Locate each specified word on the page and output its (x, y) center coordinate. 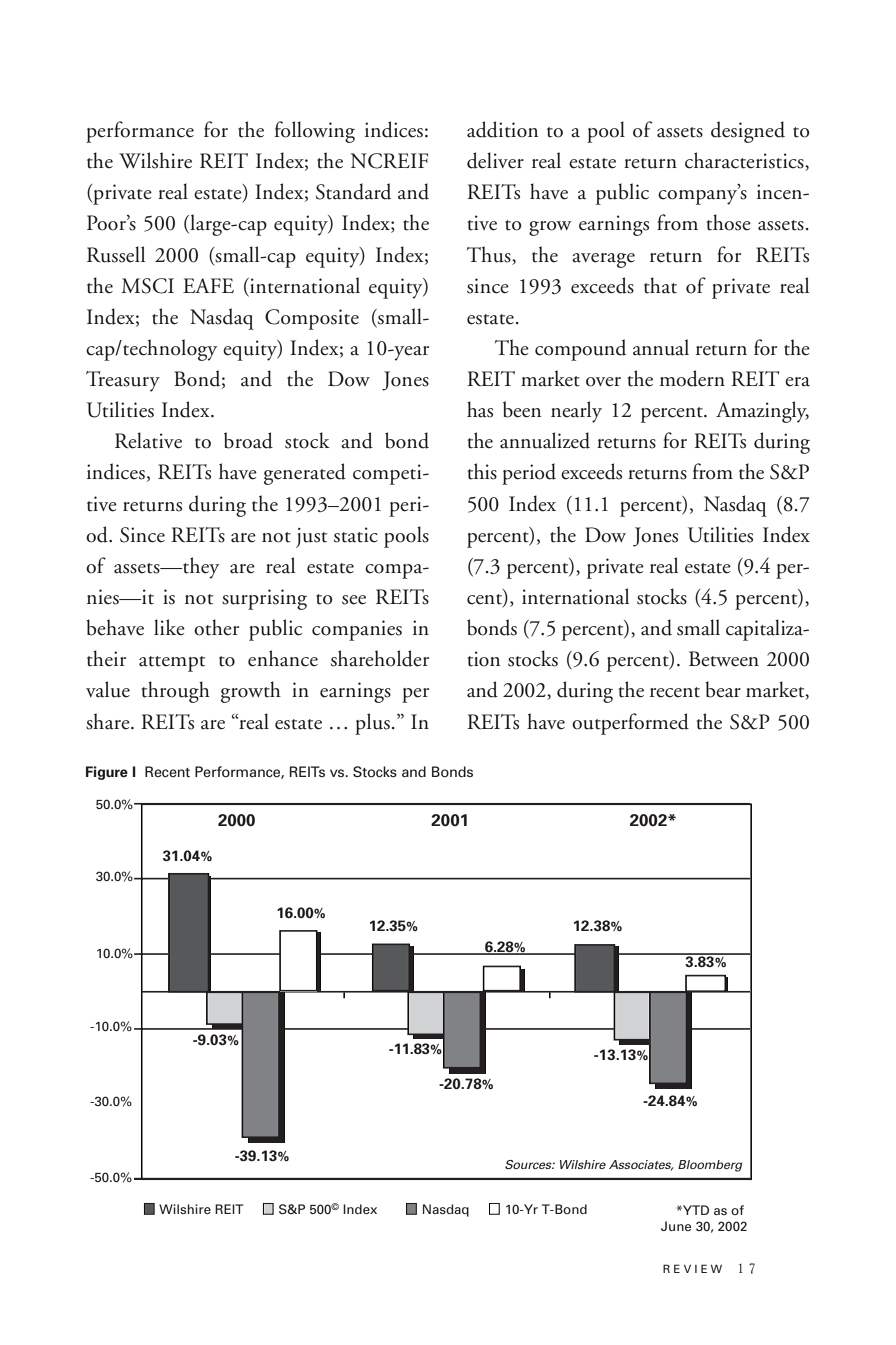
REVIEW (692, 1268)
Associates (641, 1165)
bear (723, 689)
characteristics (745, 161)
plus (372, 724)
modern (692, 378)
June (676, 1226)
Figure (107, 773)
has (480, 409)
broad (248, 440)
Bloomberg (710, 1166)
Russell (116, 254)
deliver (495, 160)
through (176, 692)
